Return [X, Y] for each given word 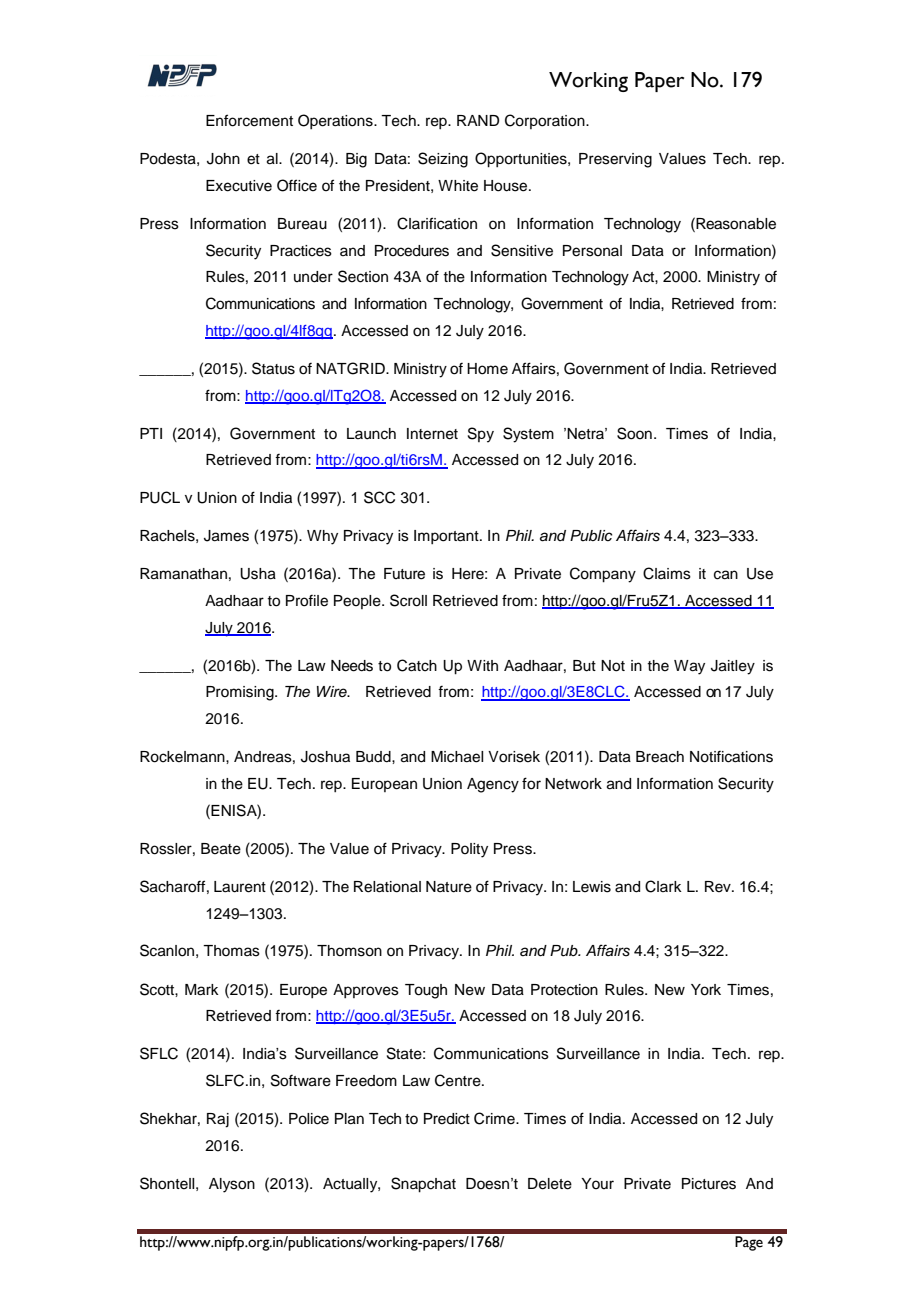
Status [273, 368]
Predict [447, 1119]
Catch [417, 665]
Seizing [443, 160]
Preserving [615, 160]
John [223, 159]
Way [689, 667]
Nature [449, 887]
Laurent [240, 887]
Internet [432, 434]
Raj [218, 1120]
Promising [241, 693]
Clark [663, 886]
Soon [634, 433]
